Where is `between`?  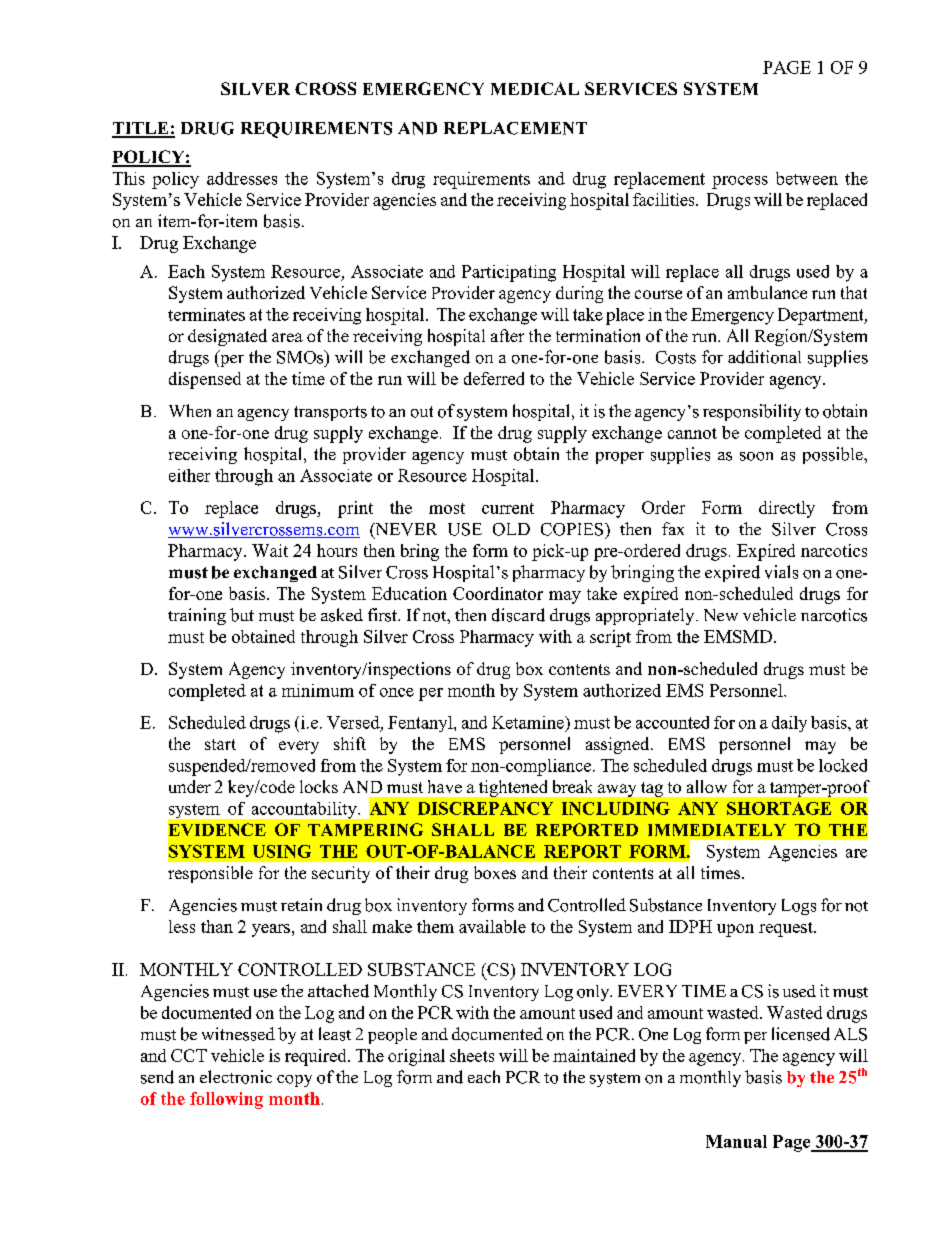 between is located at coordinates (807, 178).
